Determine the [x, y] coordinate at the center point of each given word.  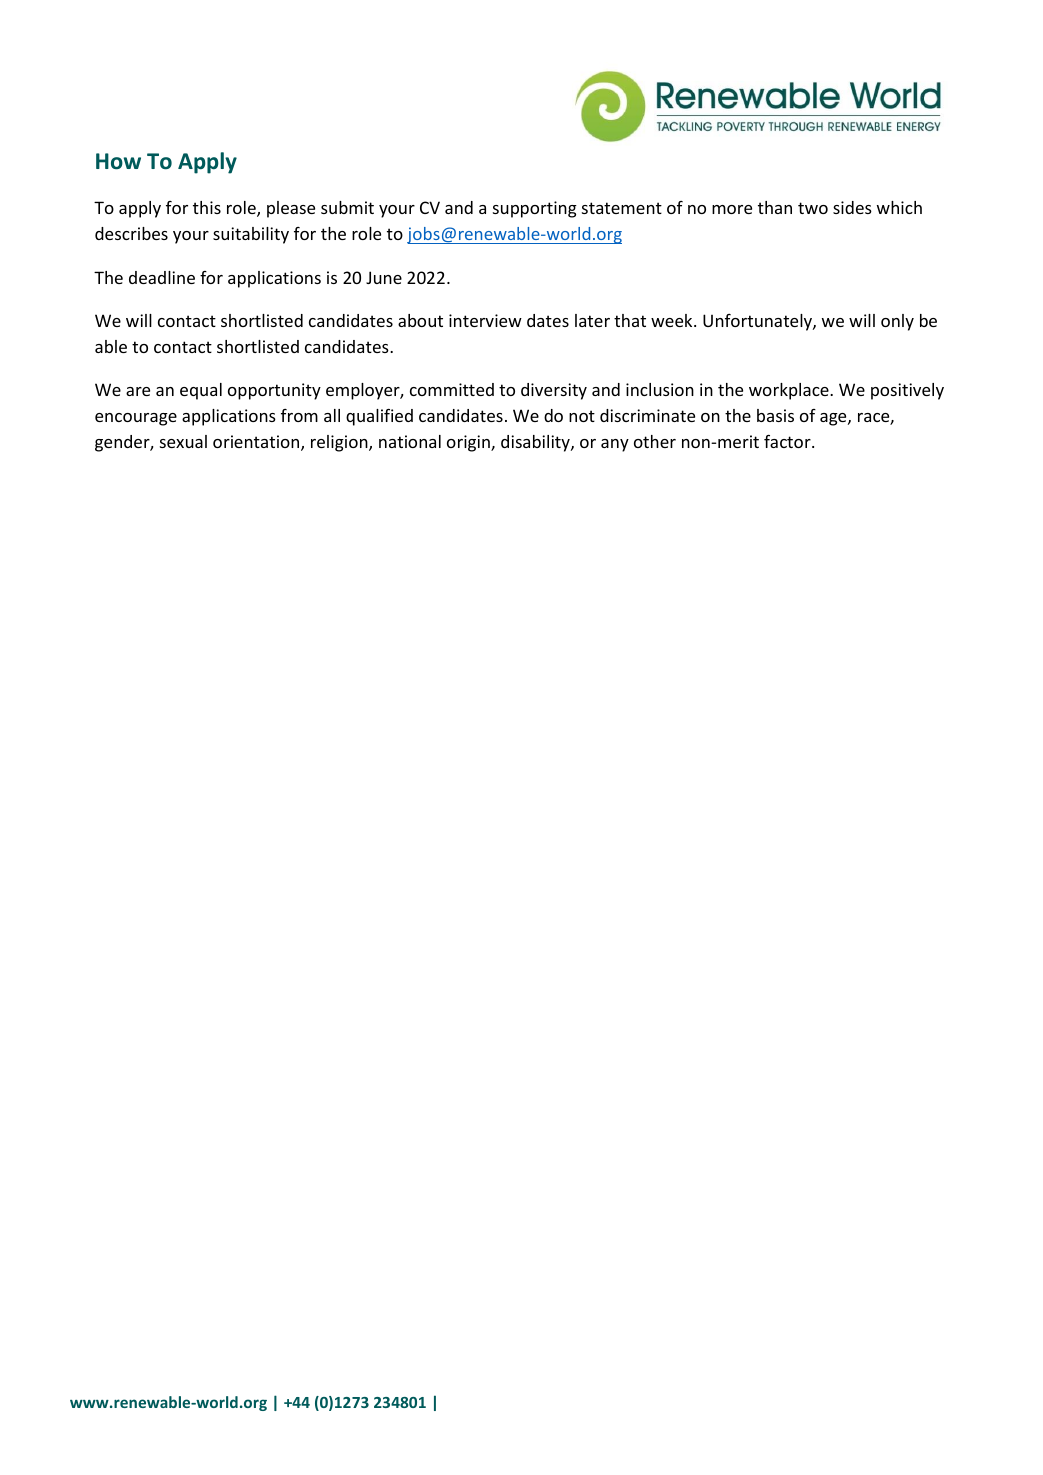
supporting [535, 209]
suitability [251, 235]
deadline [162, 277]
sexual [183, 441]
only [897, 322]
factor [788, 441]
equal [201, 391]
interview [485, 320]
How [118, 161]
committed [452, 389]
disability [536, 443]
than [775, 207]
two [813, 208]
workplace [790, 391]
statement [622, 208]
